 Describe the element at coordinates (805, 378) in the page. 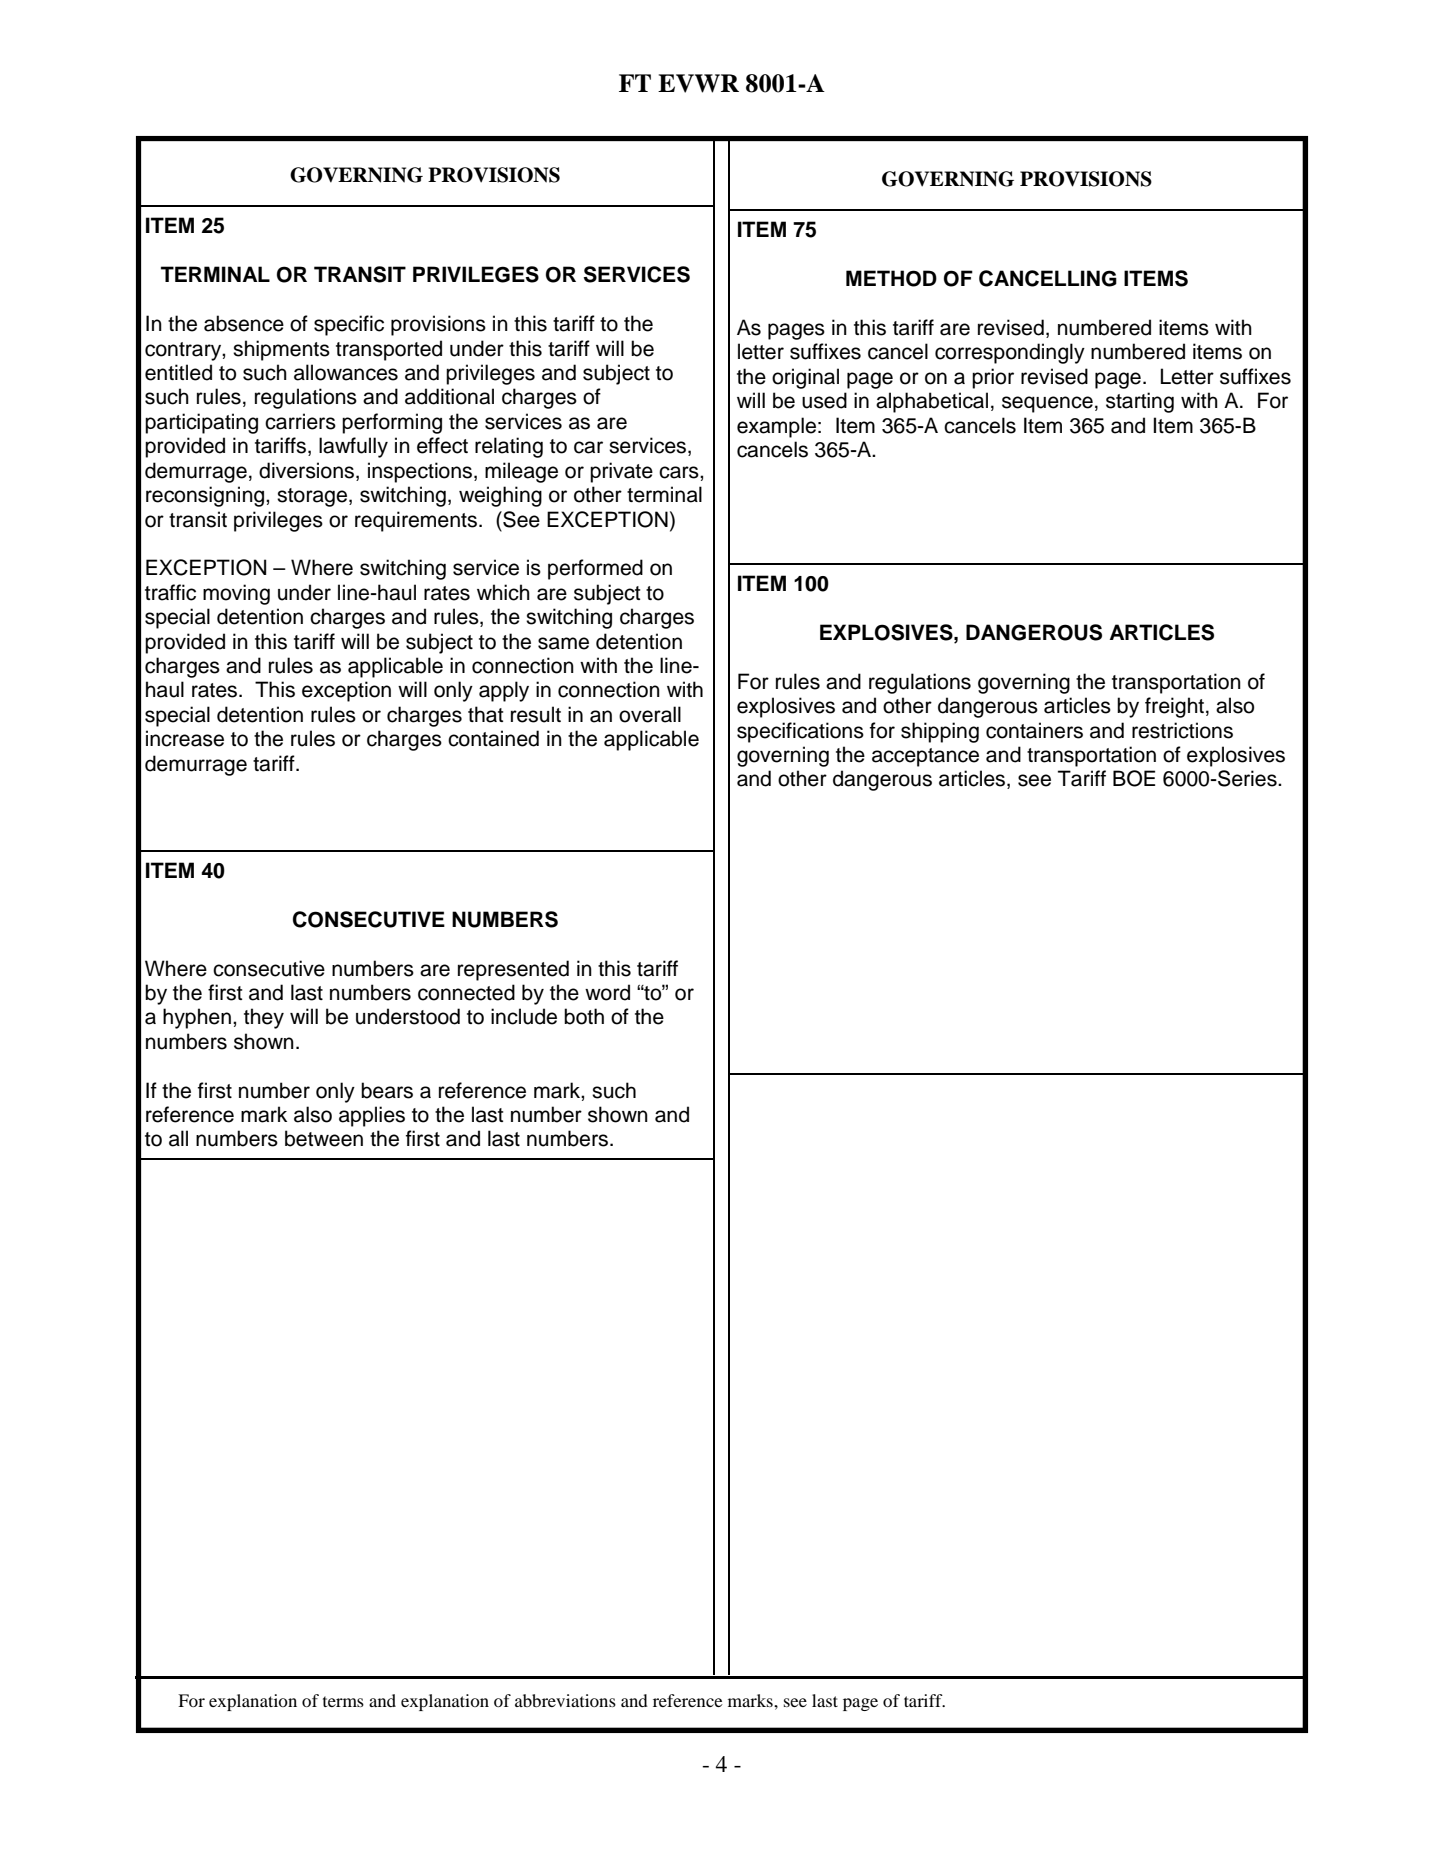

I see `original` at that location.
